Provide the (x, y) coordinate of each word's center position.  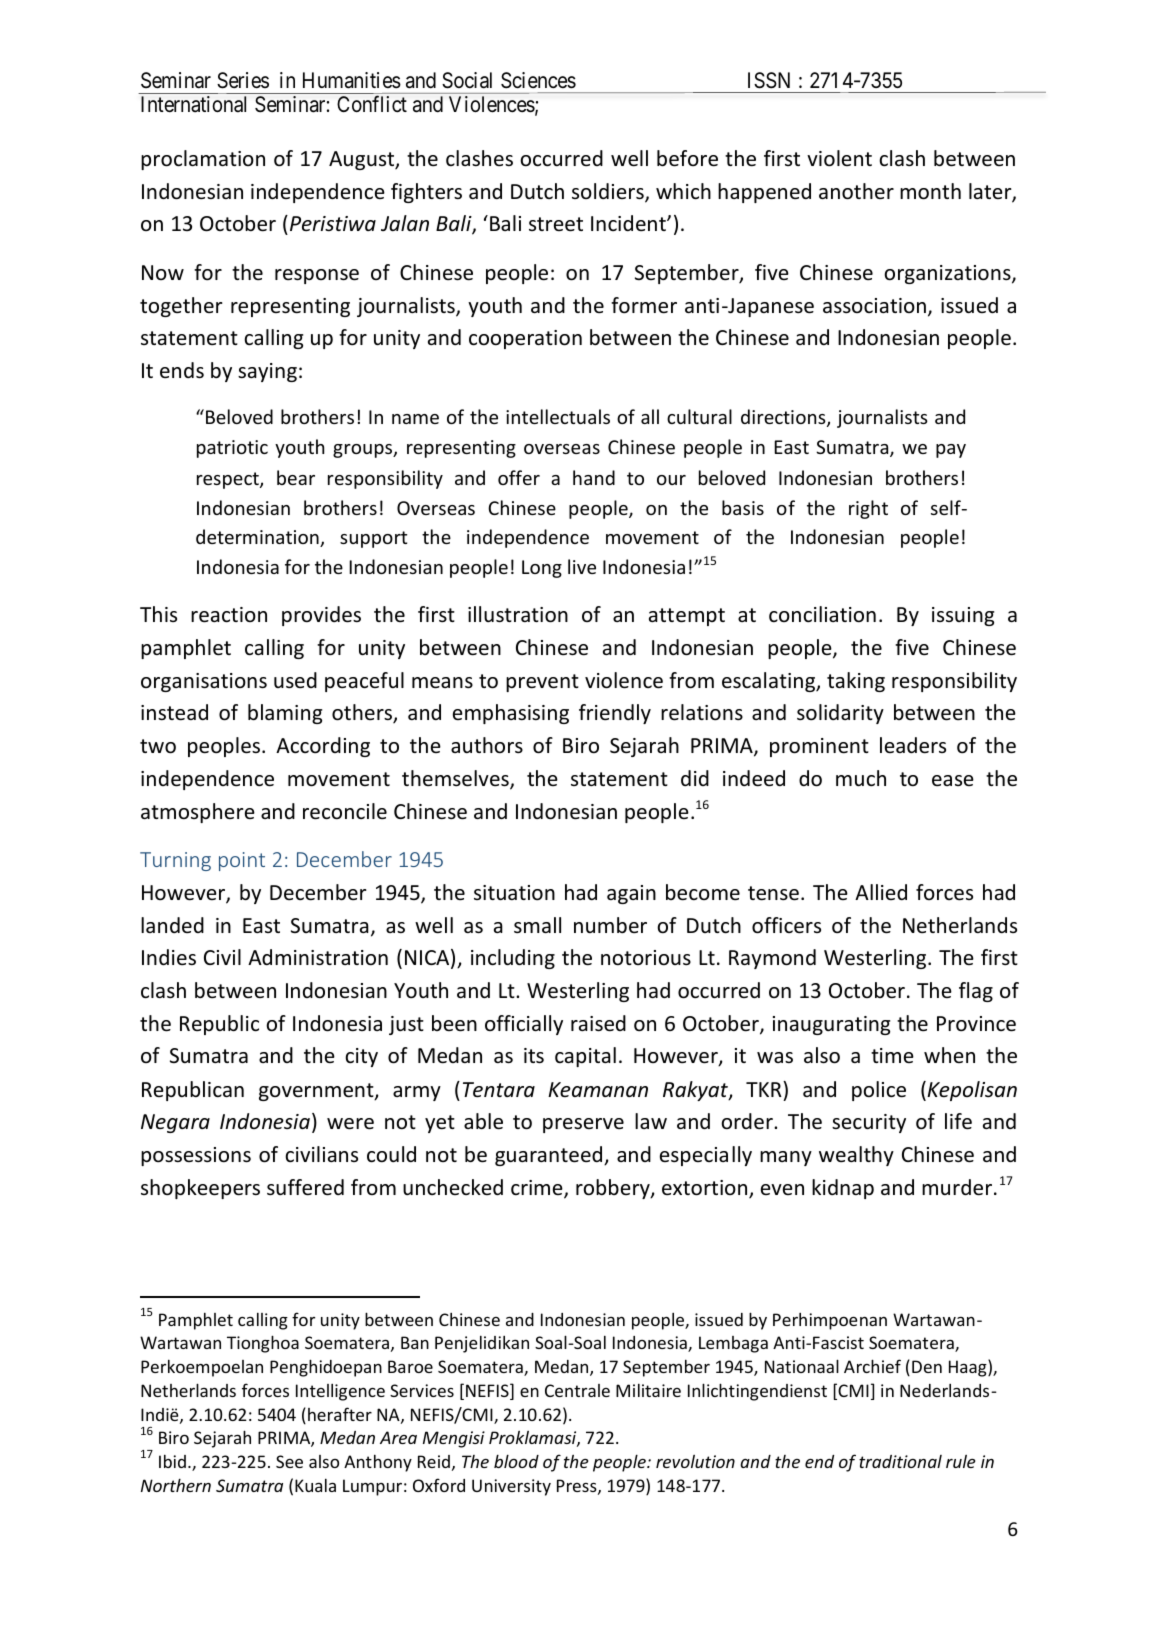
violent (839, 158)
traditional (900, 1461)
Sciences (538, 80)
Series (243, 80)
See (289, 1461)
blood (516, 1461)
